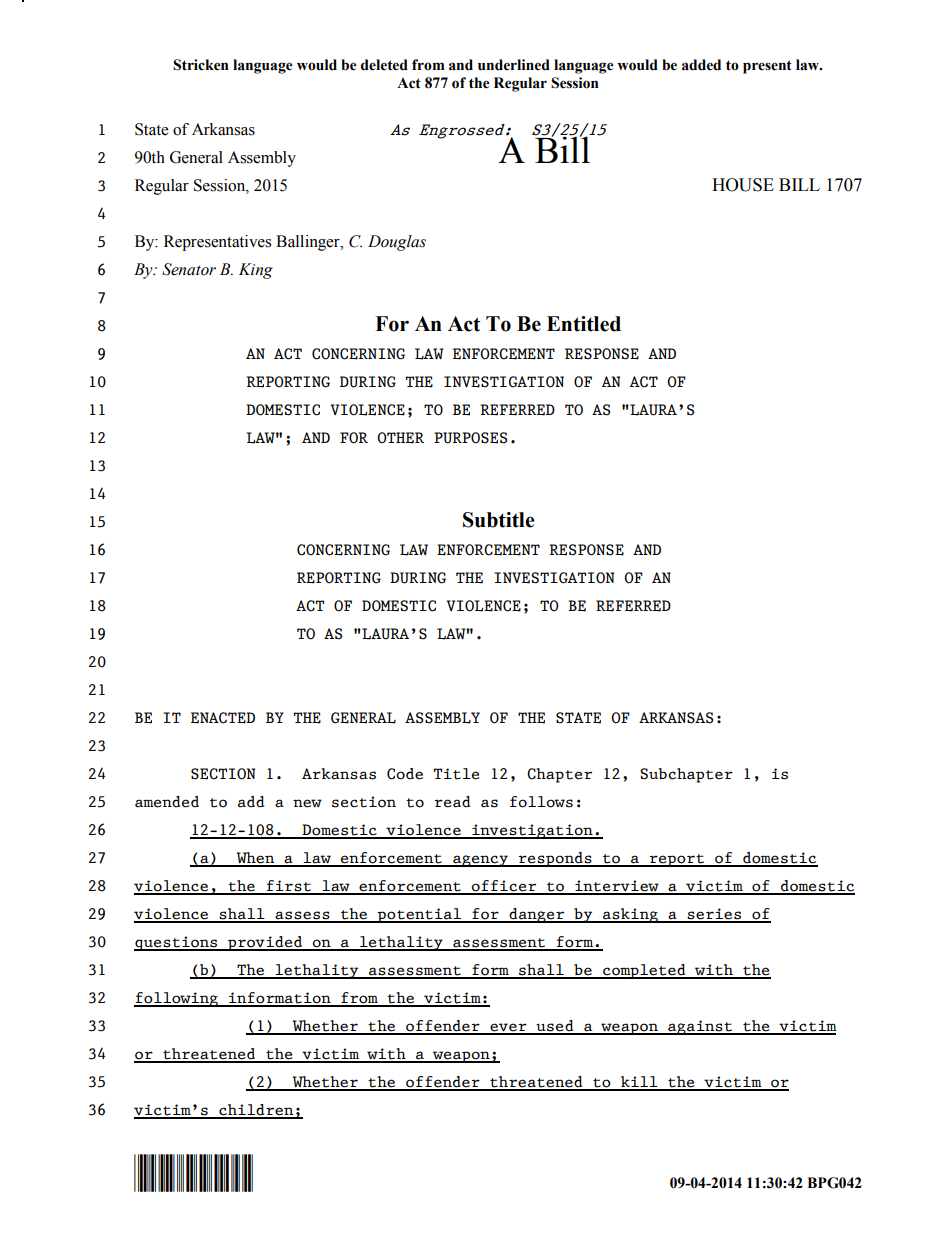 The image size is (952, 1233). Describe the element at coordinates (701, 65) in the page. I see `added` at that location.
